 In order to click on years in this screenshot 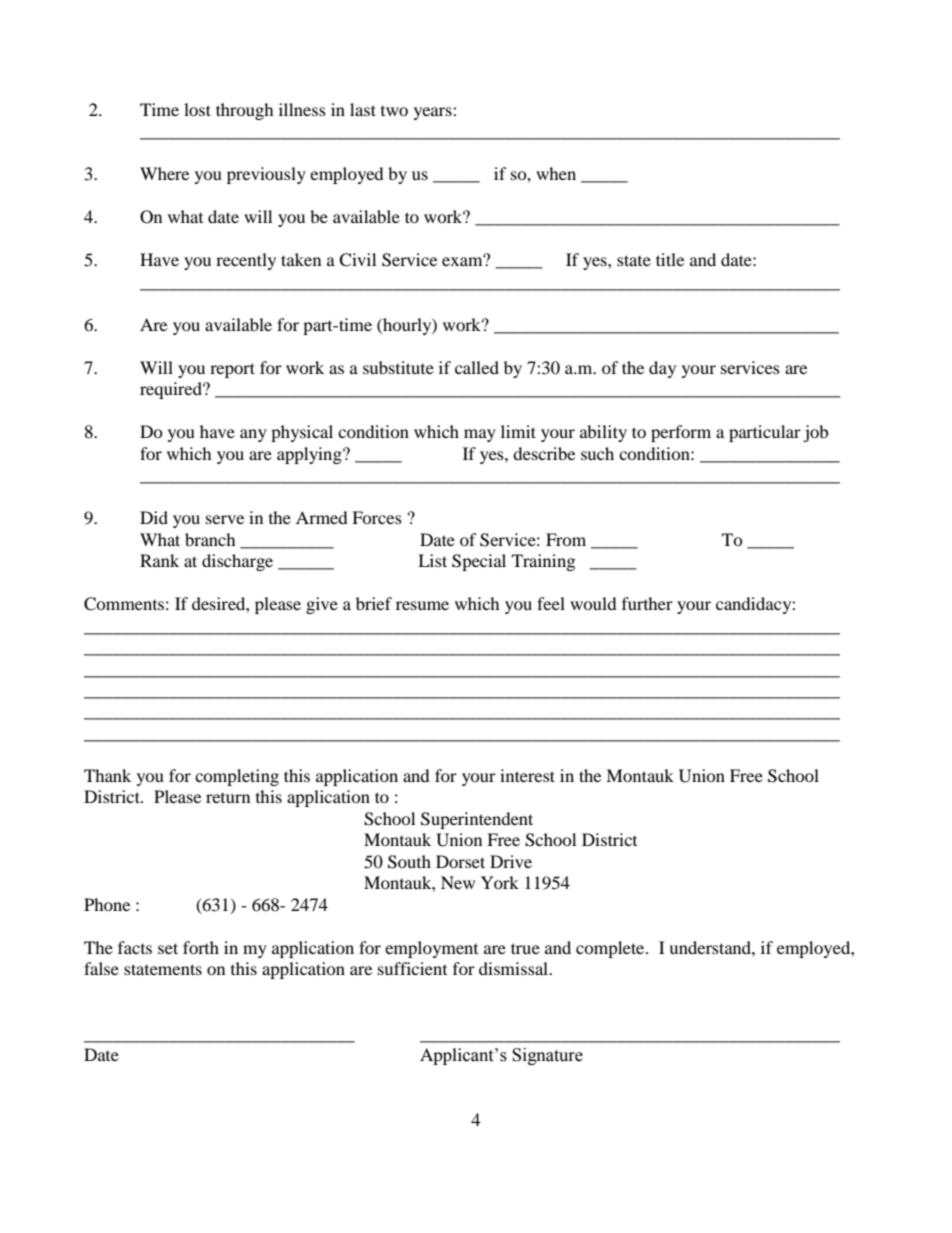, I will do `click(434, 113)`.
